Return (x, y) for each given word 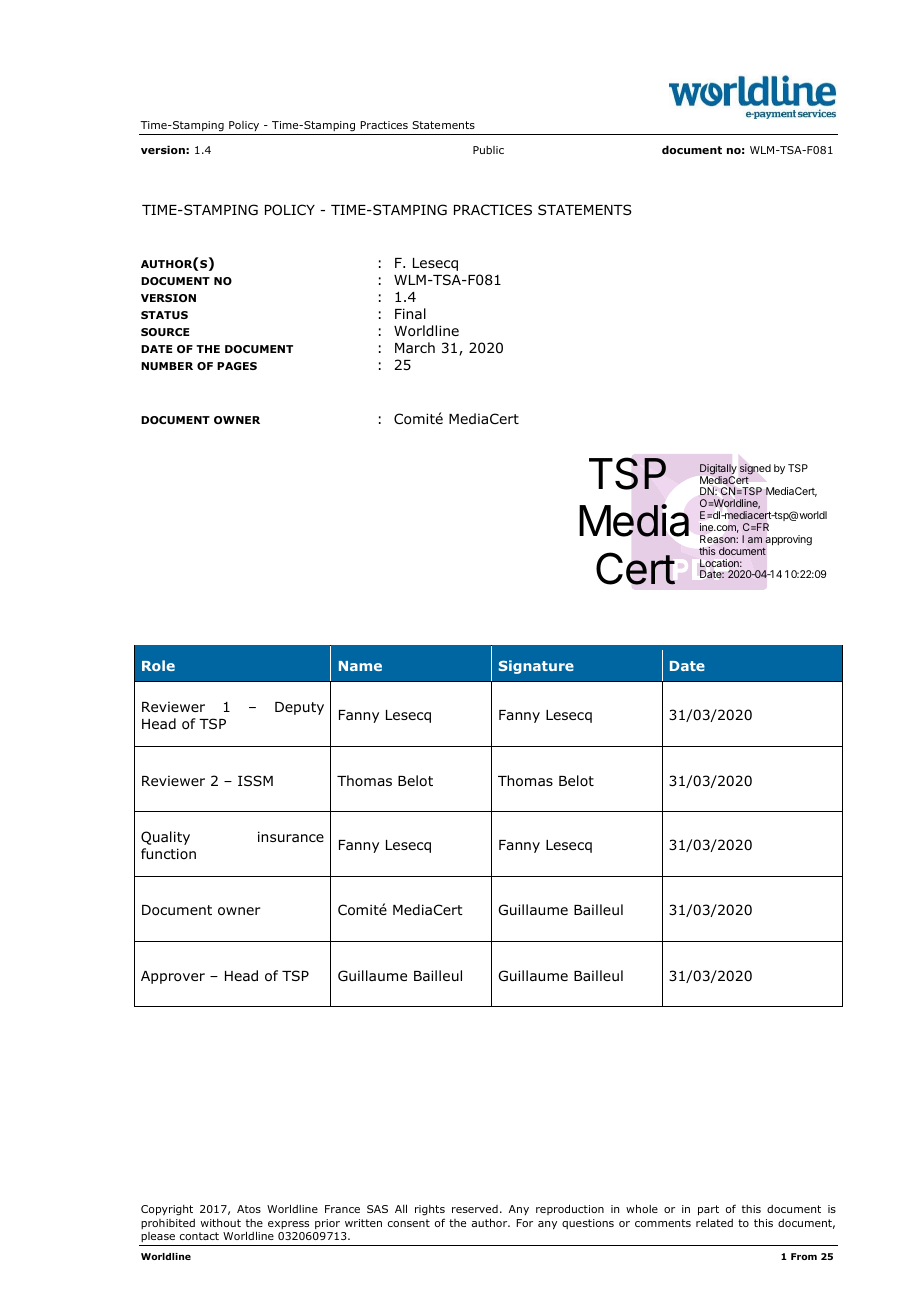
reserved (475, 1209)
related (714, 1222)
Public (488, 150)
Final (410, 313)
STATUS (164, 315)
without (221, 1223)
